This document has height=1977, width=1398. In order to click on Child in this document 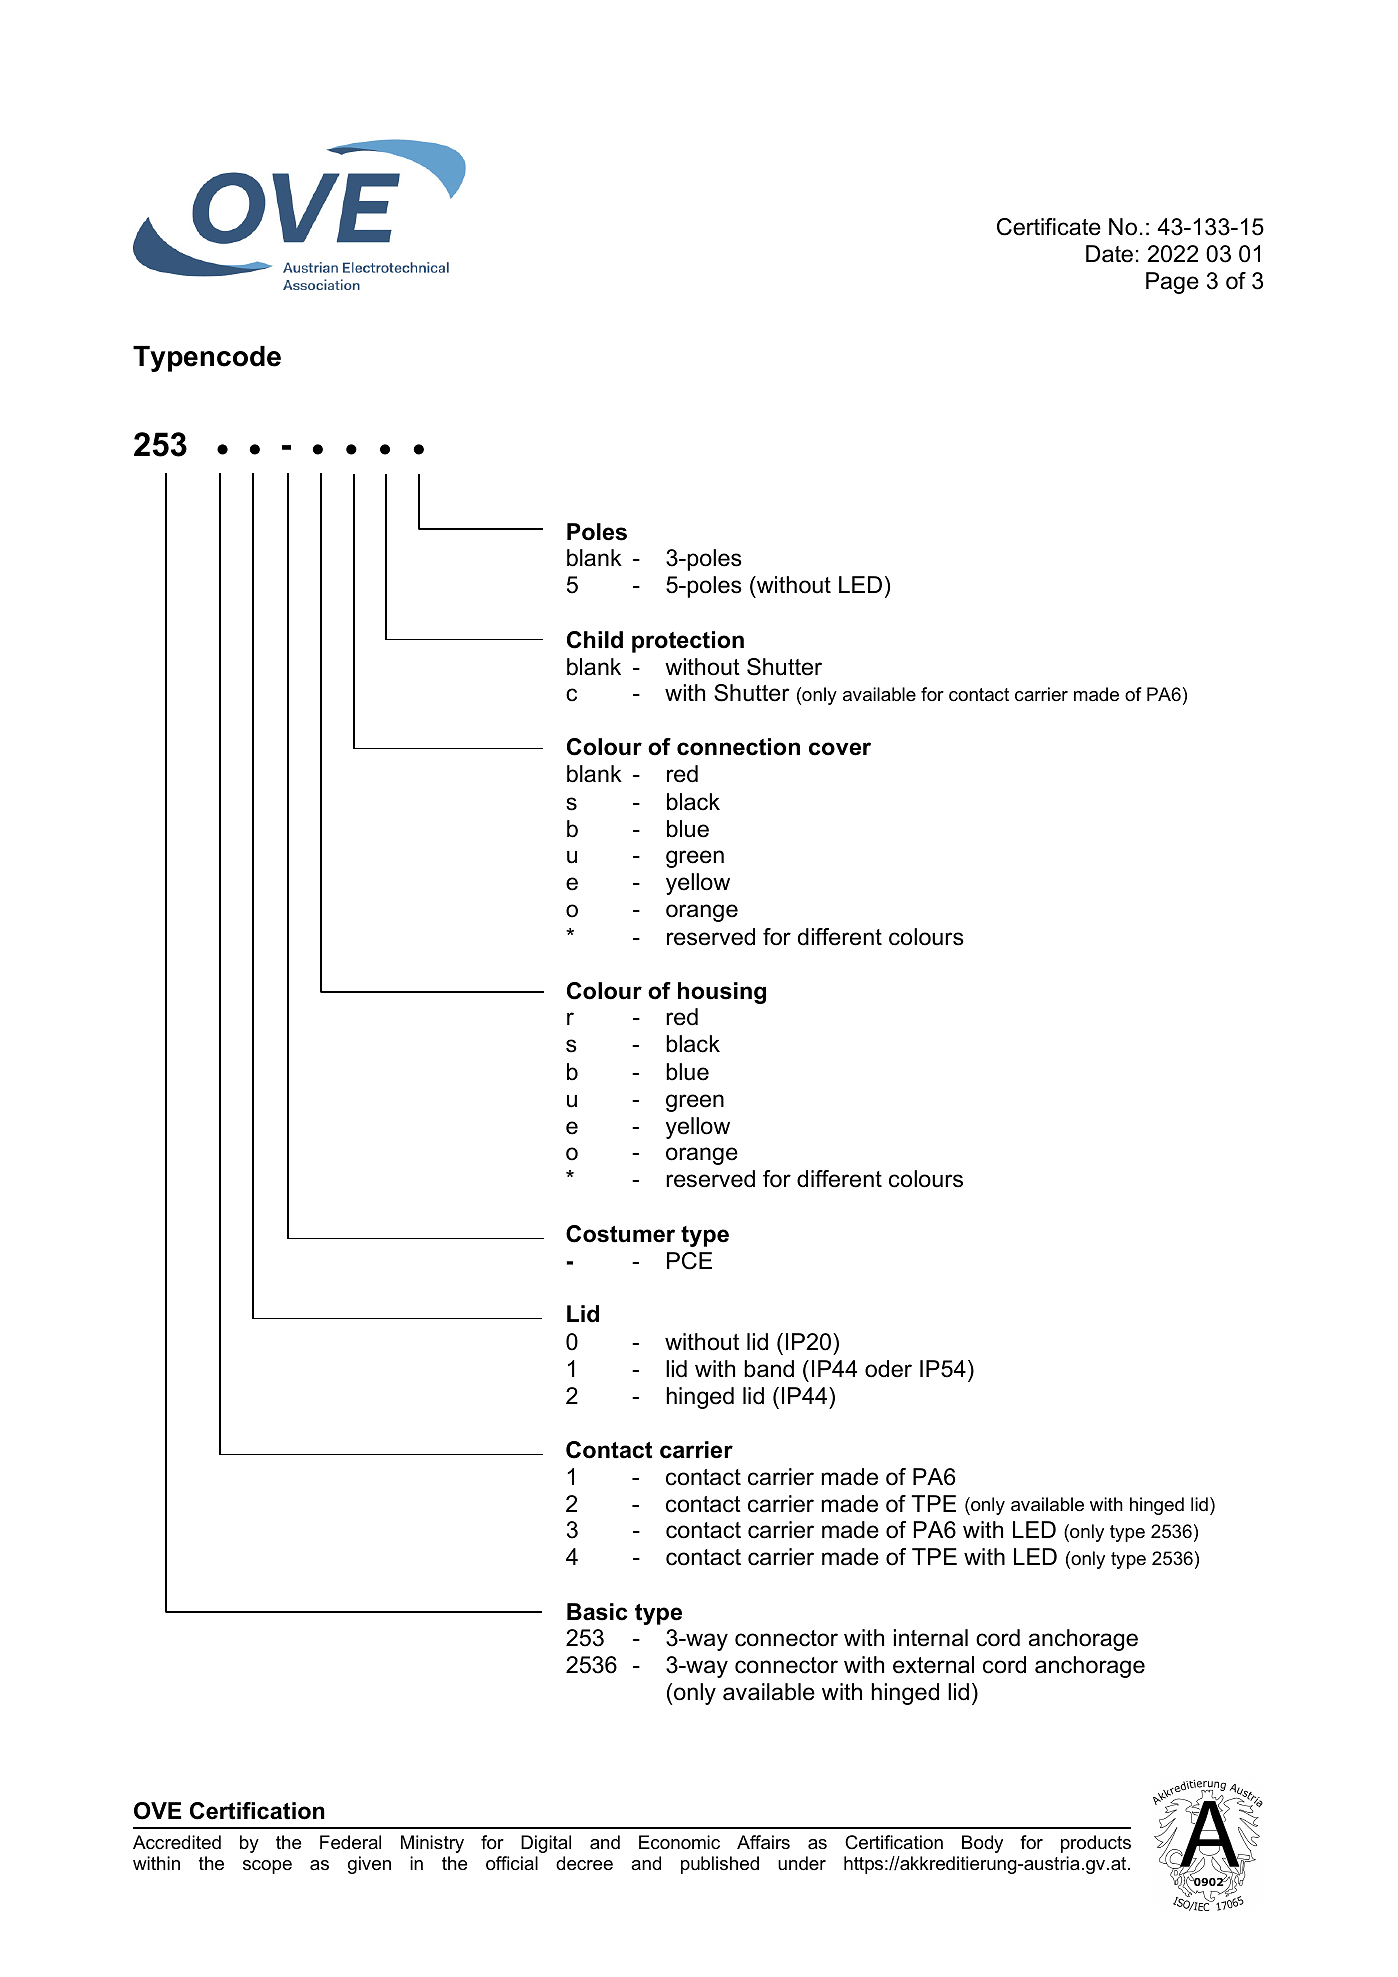, I will do `click(595, 640)`.
